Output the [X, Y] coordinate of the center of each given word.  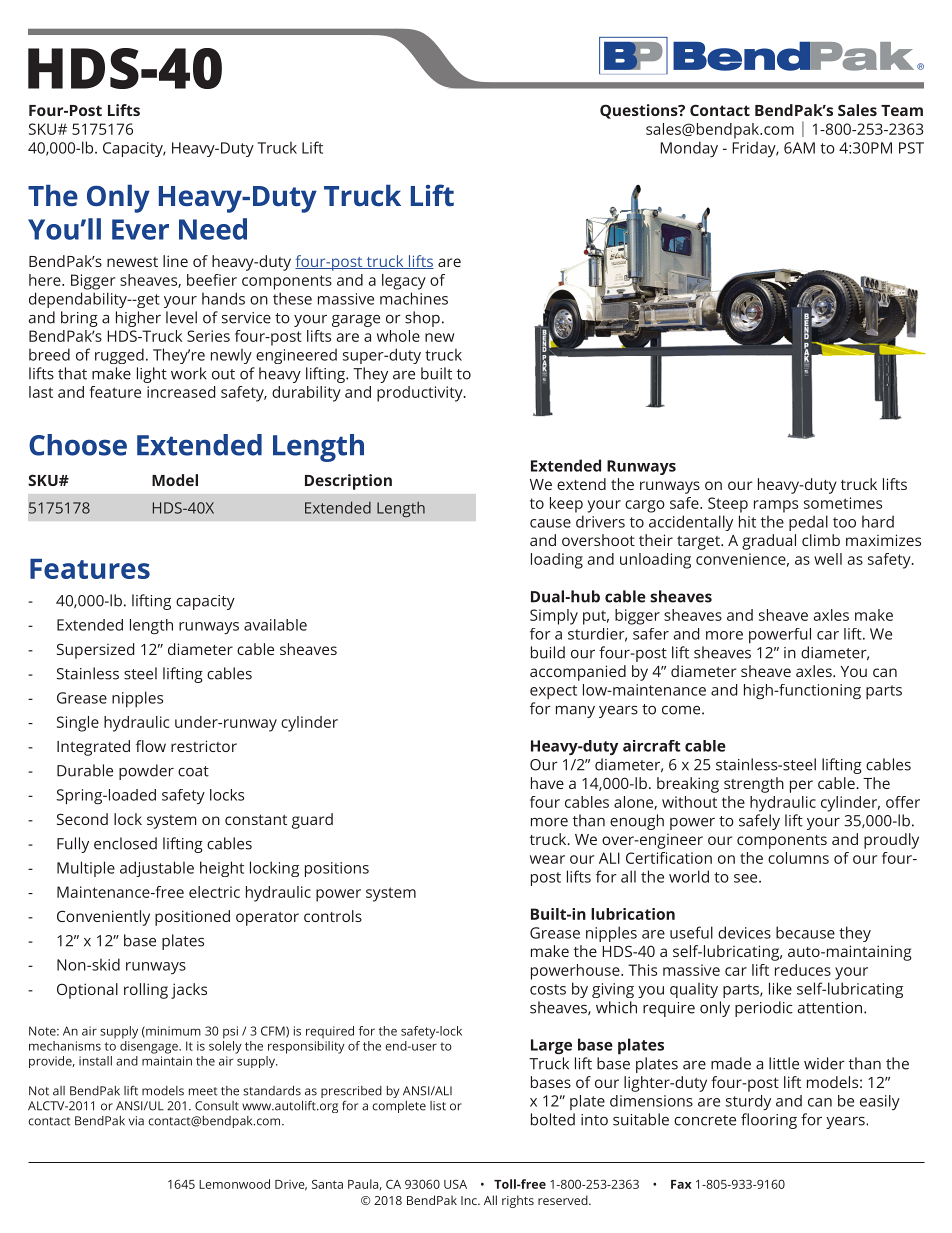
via [136, 1121]
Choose [78, 445]
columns [798, 858]
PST [911, 148]
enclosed [125, 843]
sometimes [843, 503]
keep [566, 505]
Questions [640, 111]
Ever [140, 229]
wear [547, 859]
